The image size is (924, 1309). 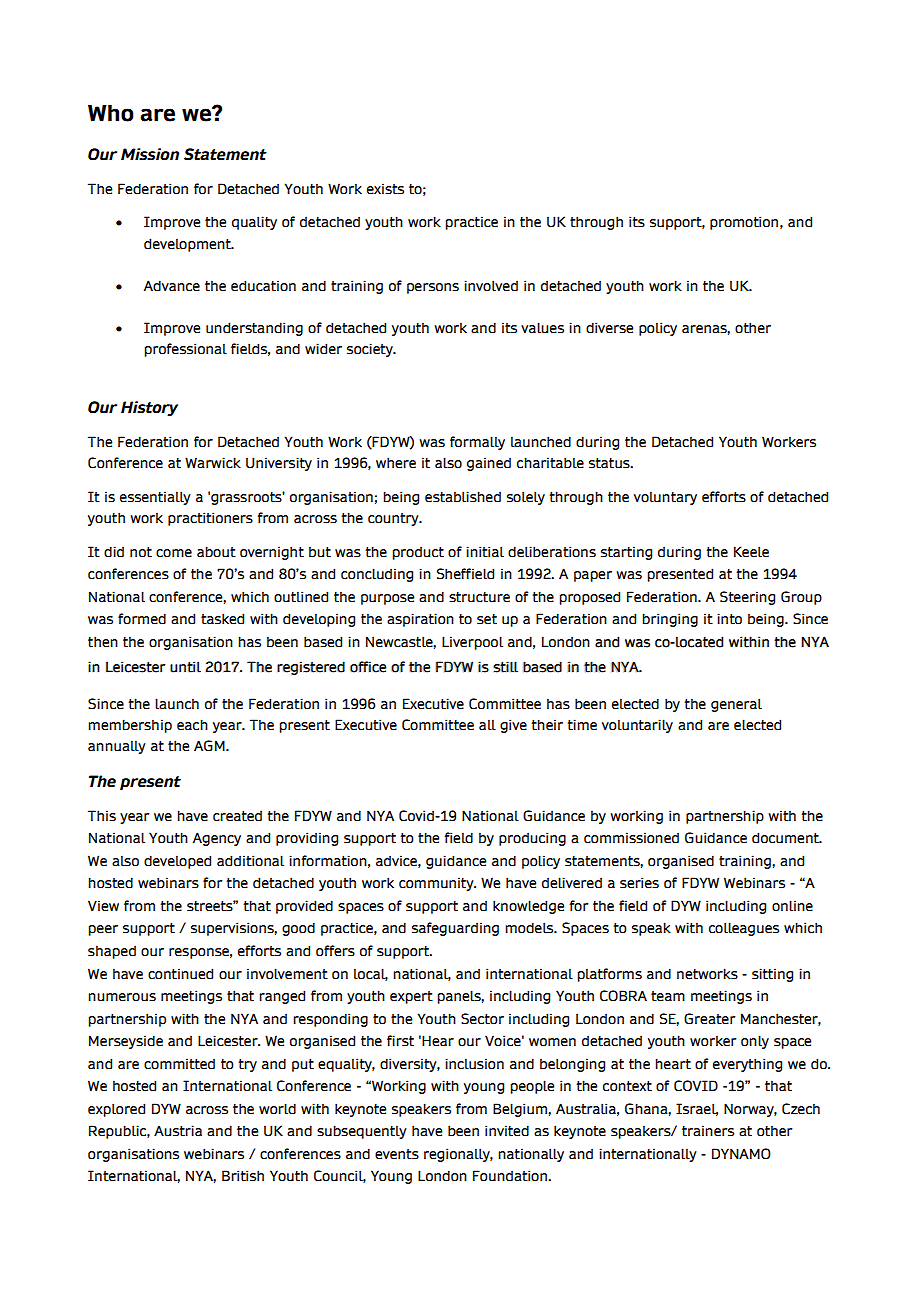 What do you see at coordinates (609, 328) in the page?
I see `diverse` at bounding box center [609, 328].
